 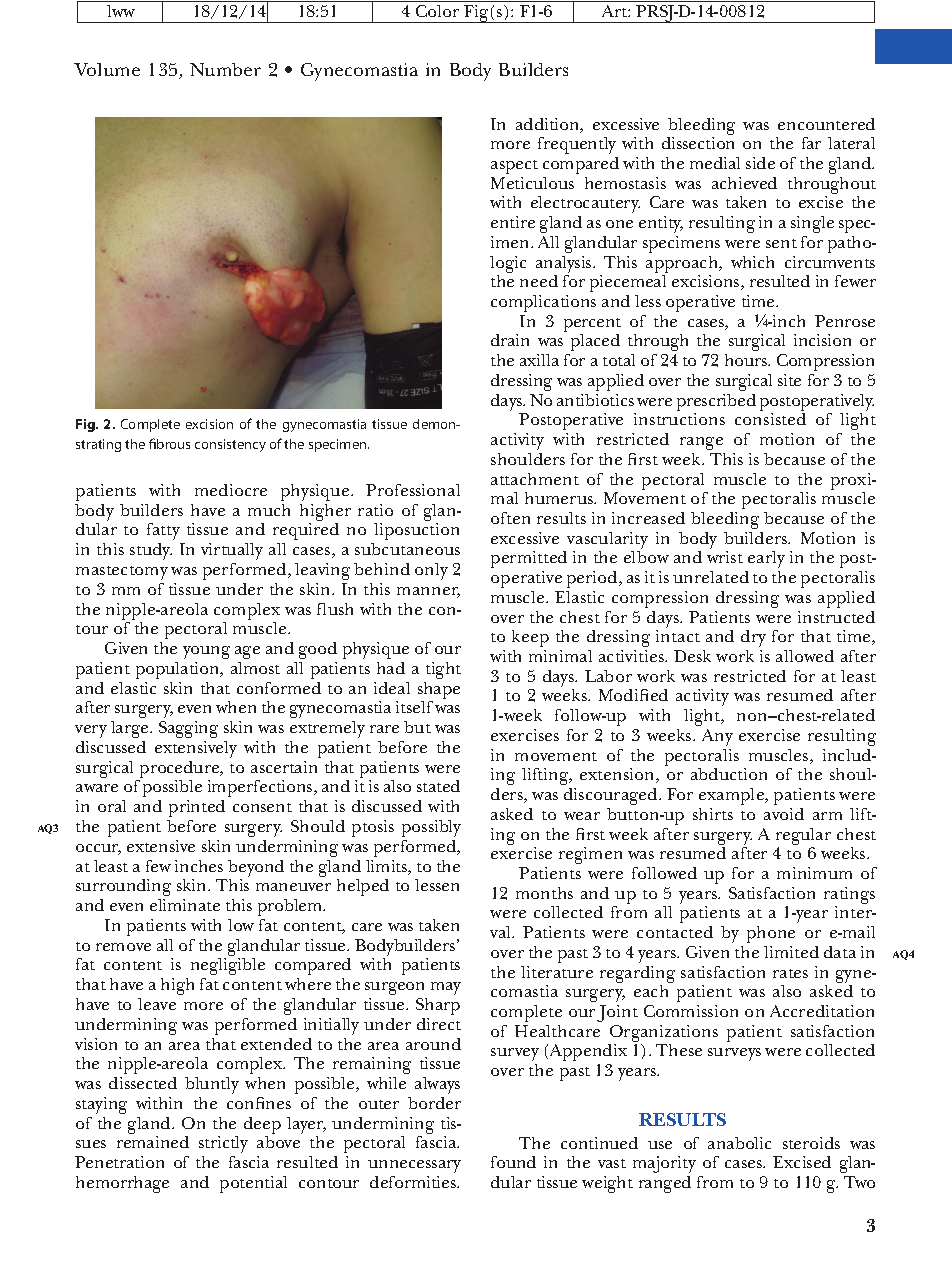 What do you see at coordinates (753, 638) in the screenshot?
I see `dry` at bounding box center [753, 638].
